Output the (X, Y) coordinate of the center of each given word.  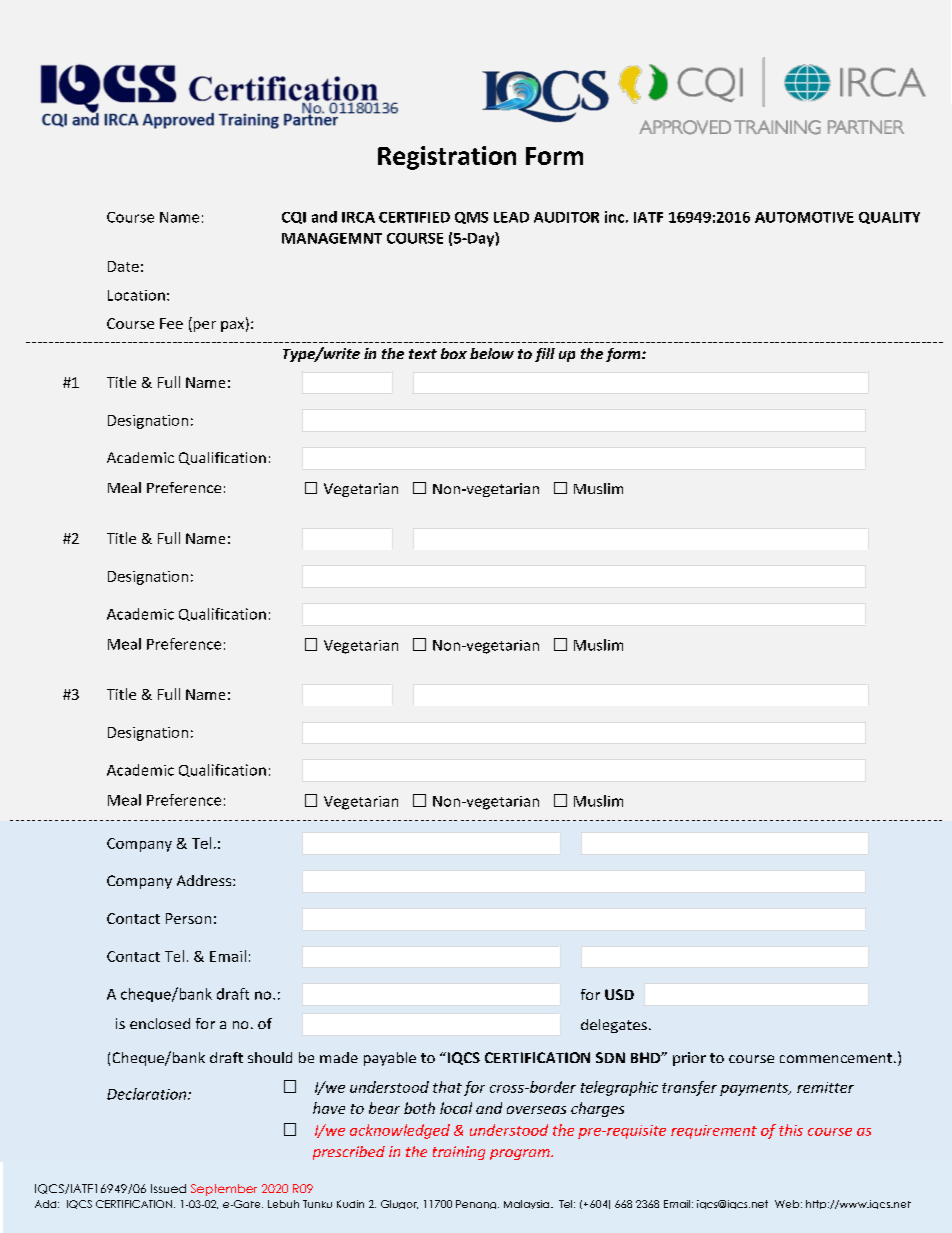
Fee (171, 323)
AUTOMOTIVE (804, 217)
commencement (836, 1058)
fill (545, 355)
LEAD (511, 217)
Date (123, 266)
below (492, 353)
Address (205, 880)
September (224, 1190)
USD (619, 994)
